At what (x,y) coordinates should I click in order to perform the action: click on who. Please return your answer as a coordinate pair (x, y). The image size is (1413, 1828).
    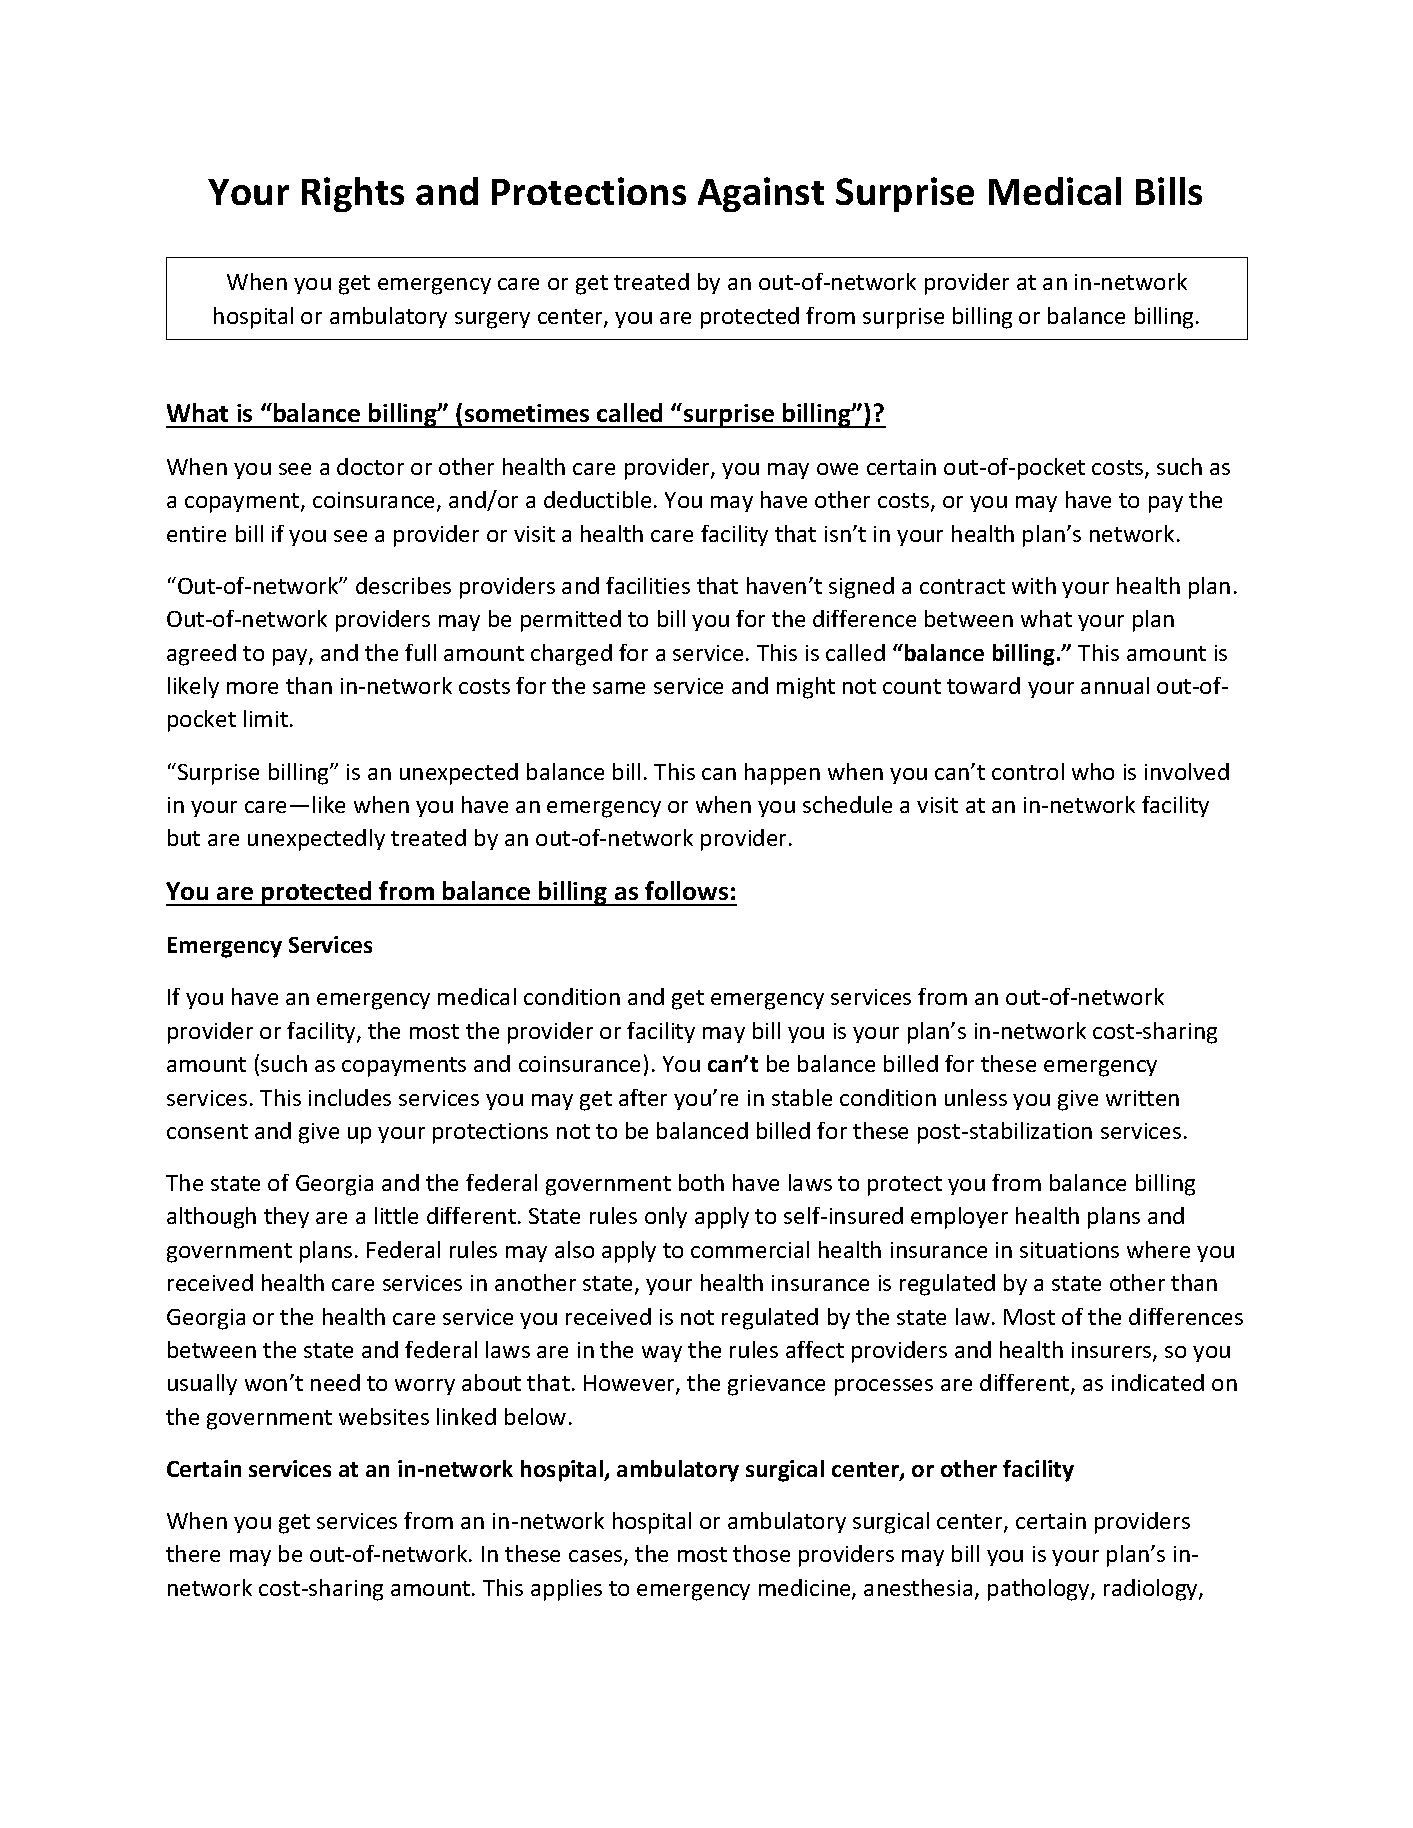
    Looking at the image, I should click on (1093, 771).
